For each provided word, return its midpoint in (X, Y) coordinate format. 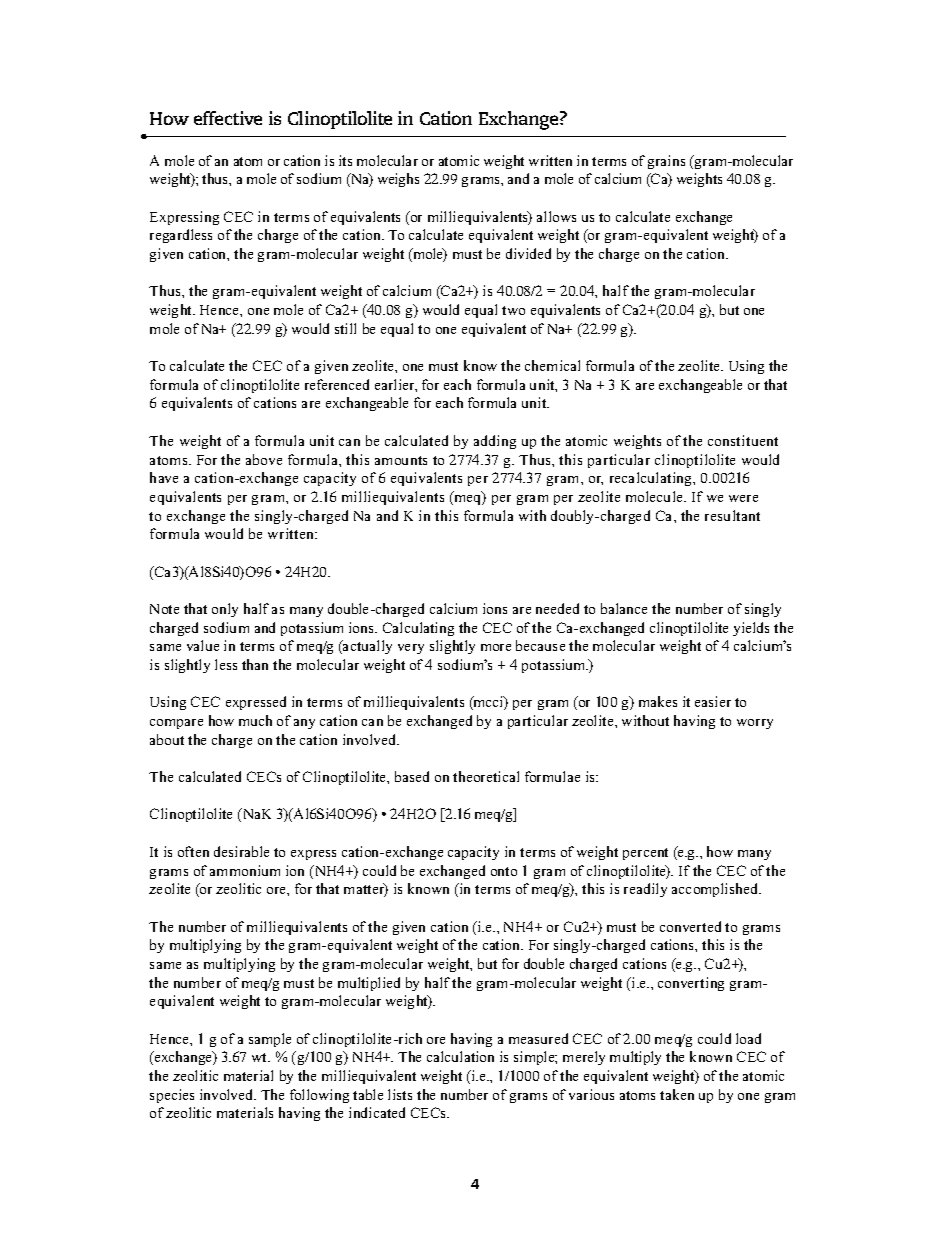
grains (666, 162)
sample (270, 1040)
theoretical (486, 776)
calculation (460, 1056)
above (264, 459)
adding (495, 442)
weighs (398, 180)
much (255, 720)
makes (658, 701)
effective (228, 118)
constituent (743, 440)
